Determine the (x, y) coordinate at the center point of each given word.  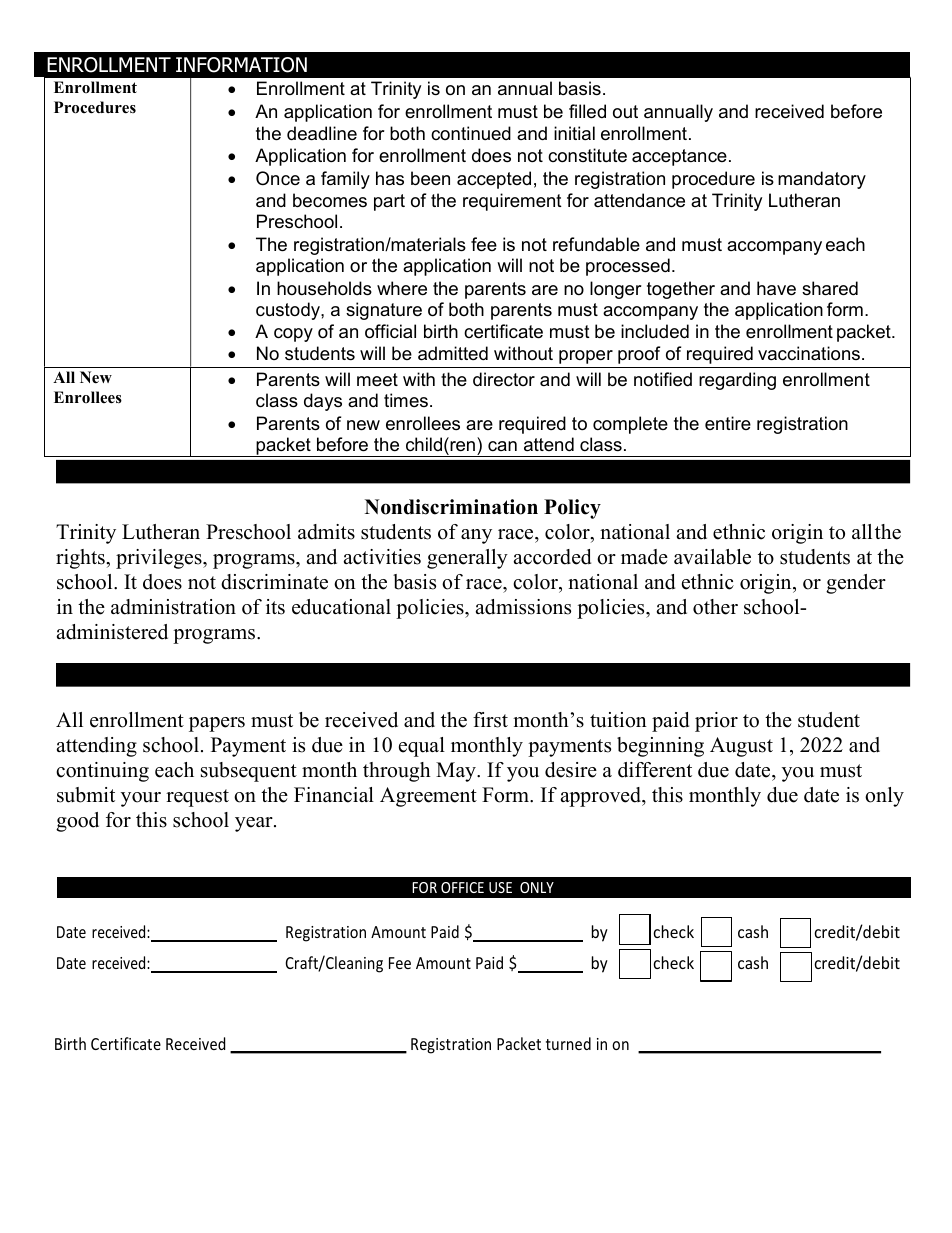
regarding (737, 381)
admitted (453, 353)
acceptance (679, 157)
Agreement (428, 797)
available (712, 557)
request (197, 798)
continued (471, 133)
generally (467, 559)
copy (293, 335)
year (255, 824)
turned (568, 1043)
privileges (160, 559)
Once (278, 178)
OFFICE (462, 887)
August (741, 747)
